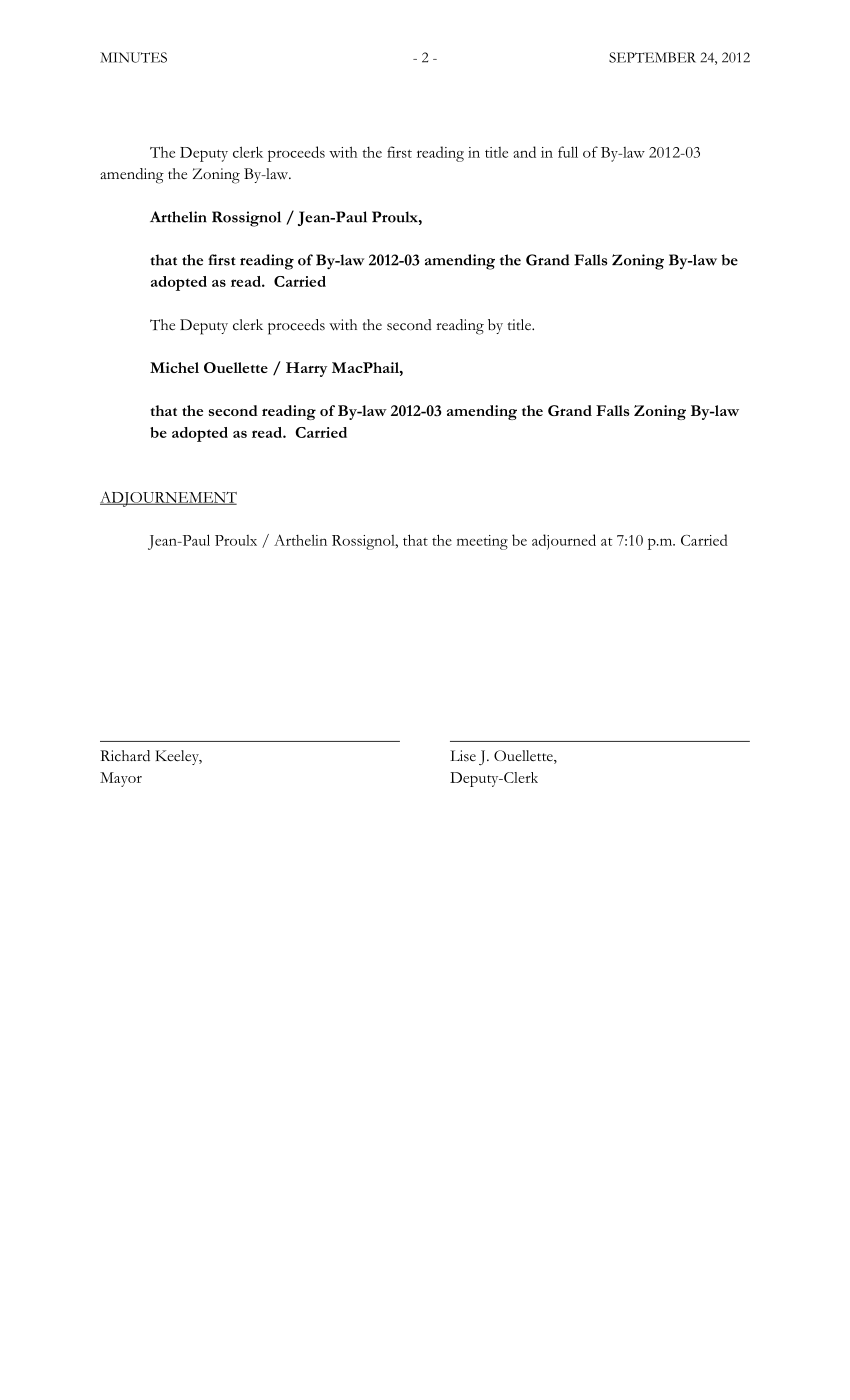 This screenshot has width=850, height=1400. What do you see at coordinates (652, 57) in the screenshot?
I see `SEPTEMBER` at bounding box center [652, 57].
